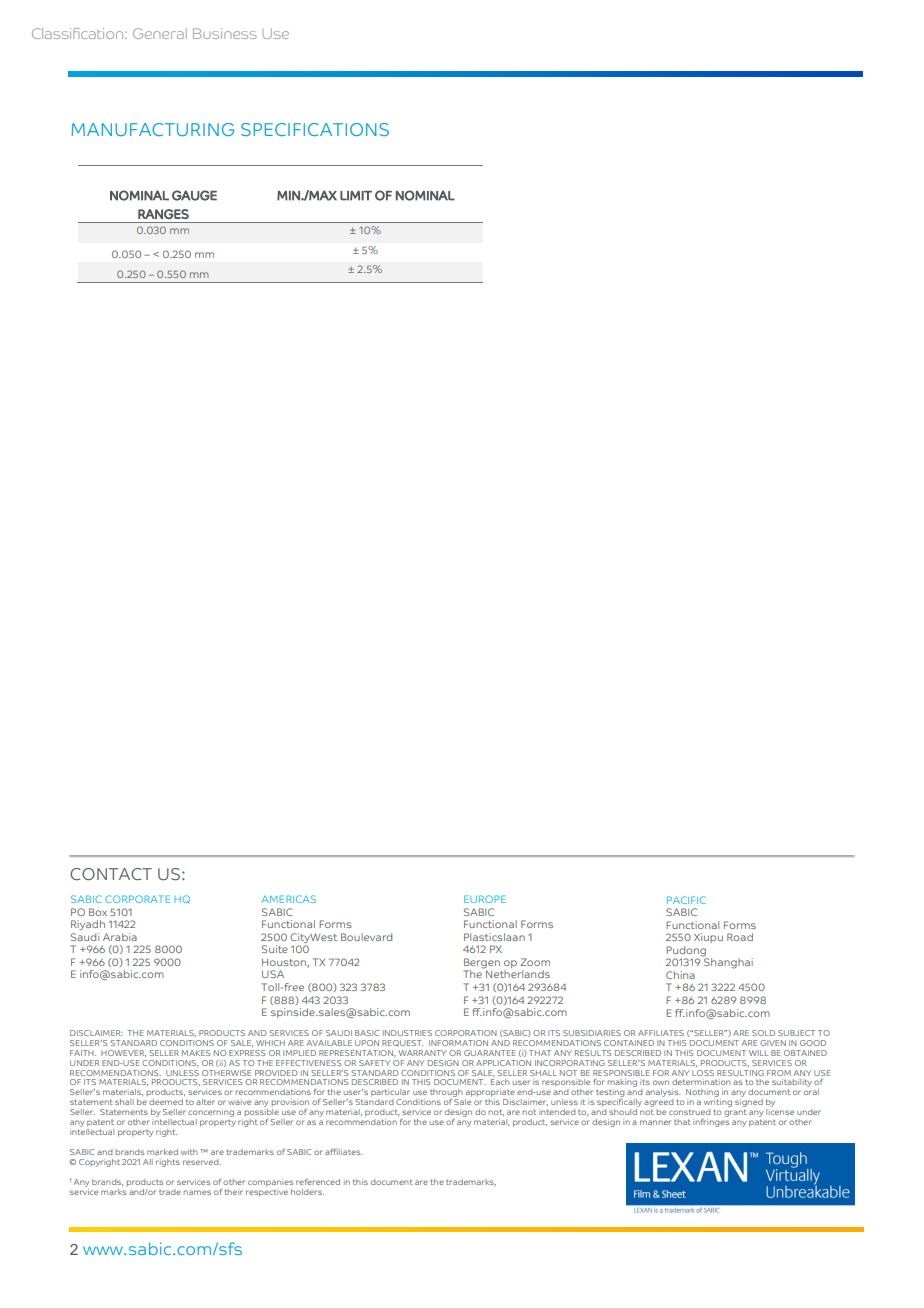 Image resolution: width=924 pixels, height=1308 pixels. I want to click on GAUGE, so click(194, 195).
